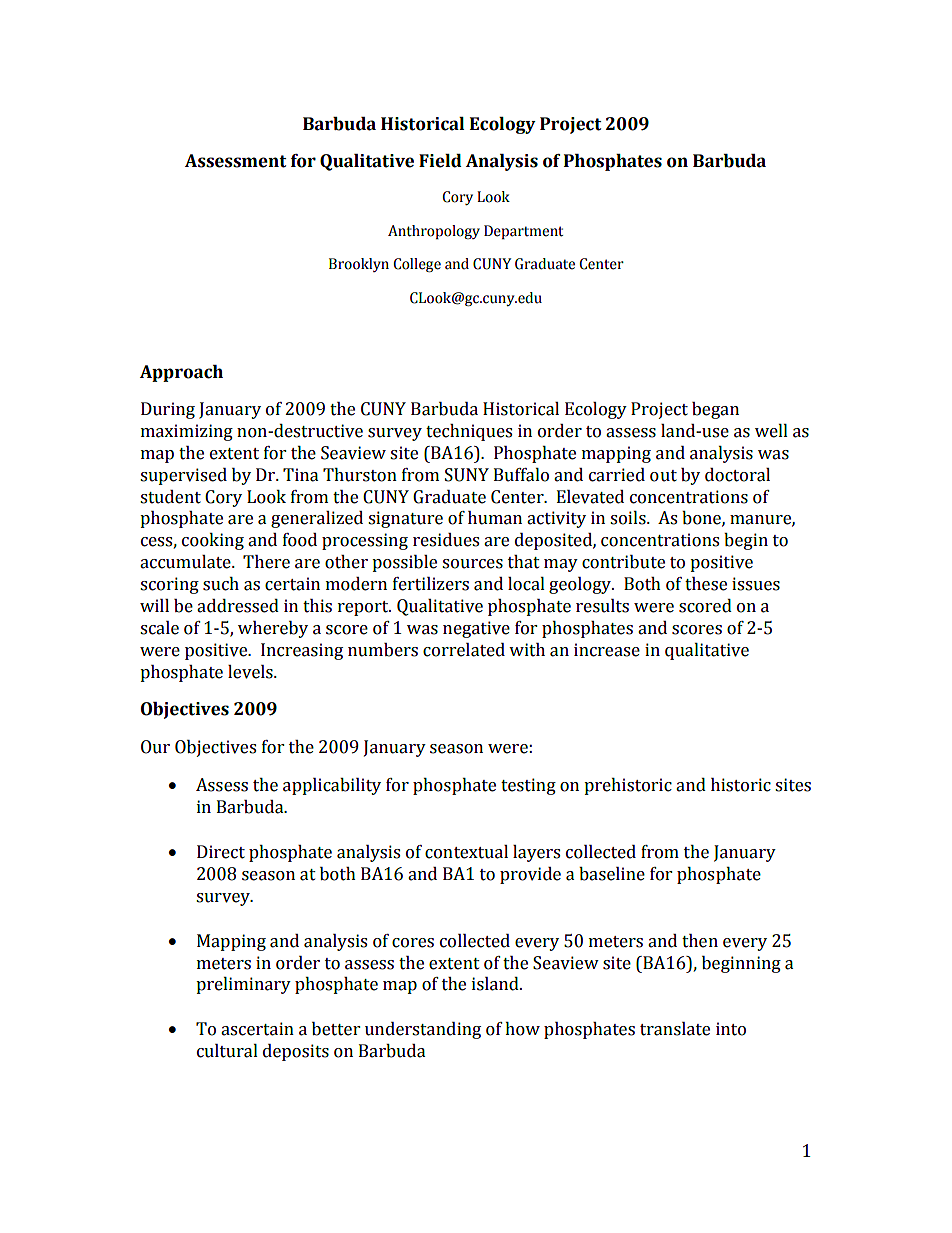 The width and height of the page is (952, 1233). What do you see at coordinates (251, 672) in the page?
I see `levels` at bounding box center [251, 672].
